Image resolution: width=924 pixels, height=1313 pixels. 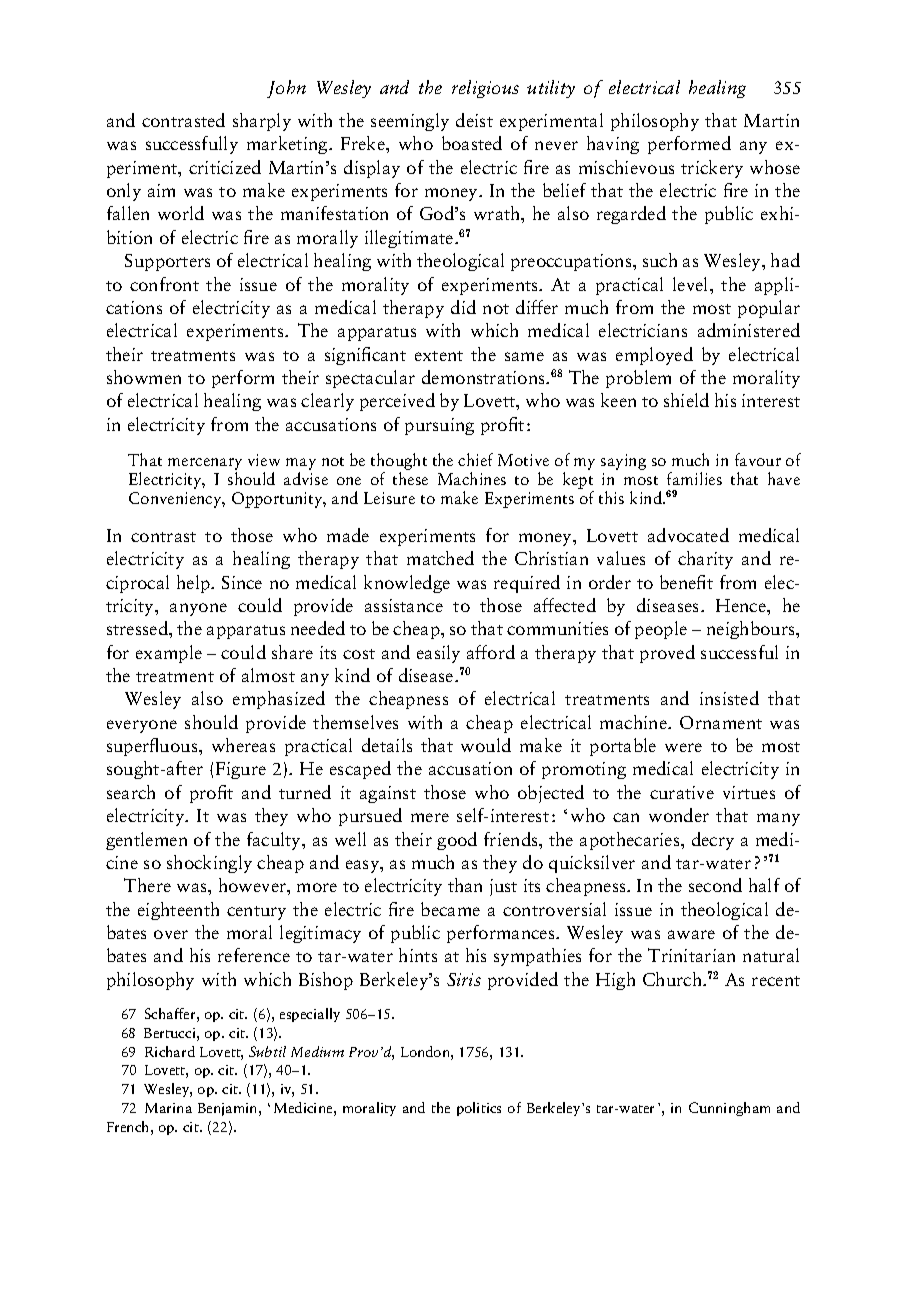 I want to click on deist, so click(x=474, y=120).
